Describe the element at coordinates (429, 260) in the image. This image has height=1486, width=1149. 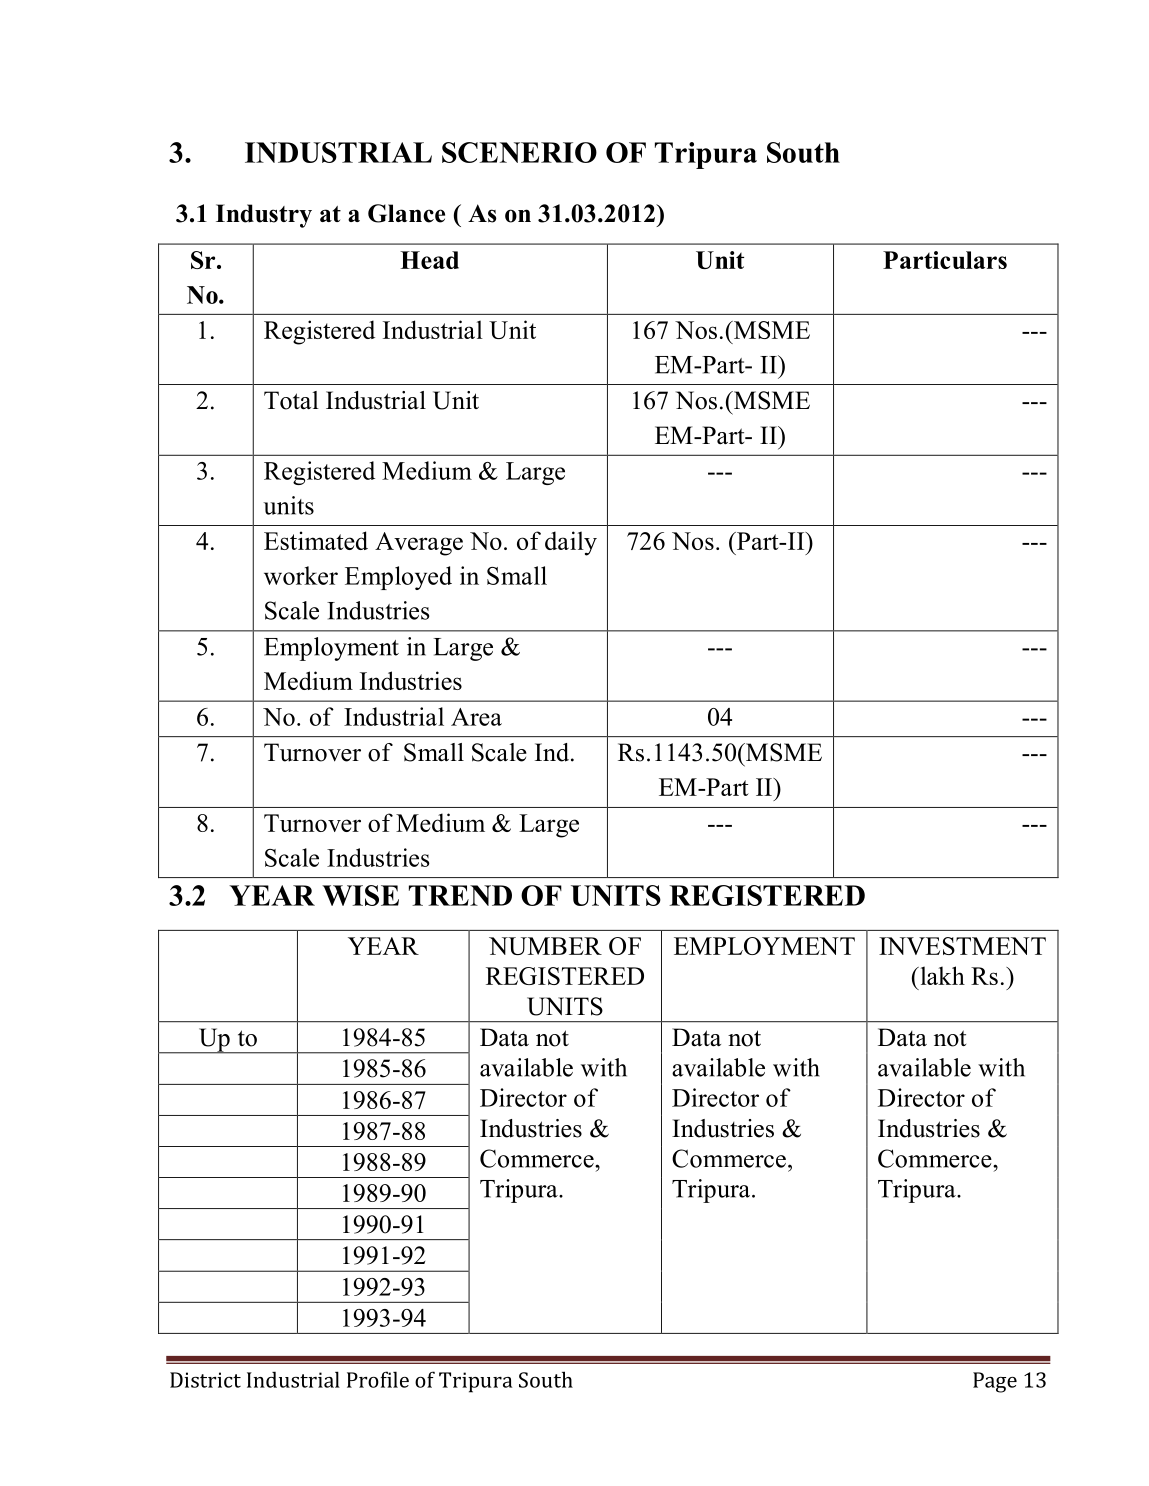
I see `Head` at that location.
